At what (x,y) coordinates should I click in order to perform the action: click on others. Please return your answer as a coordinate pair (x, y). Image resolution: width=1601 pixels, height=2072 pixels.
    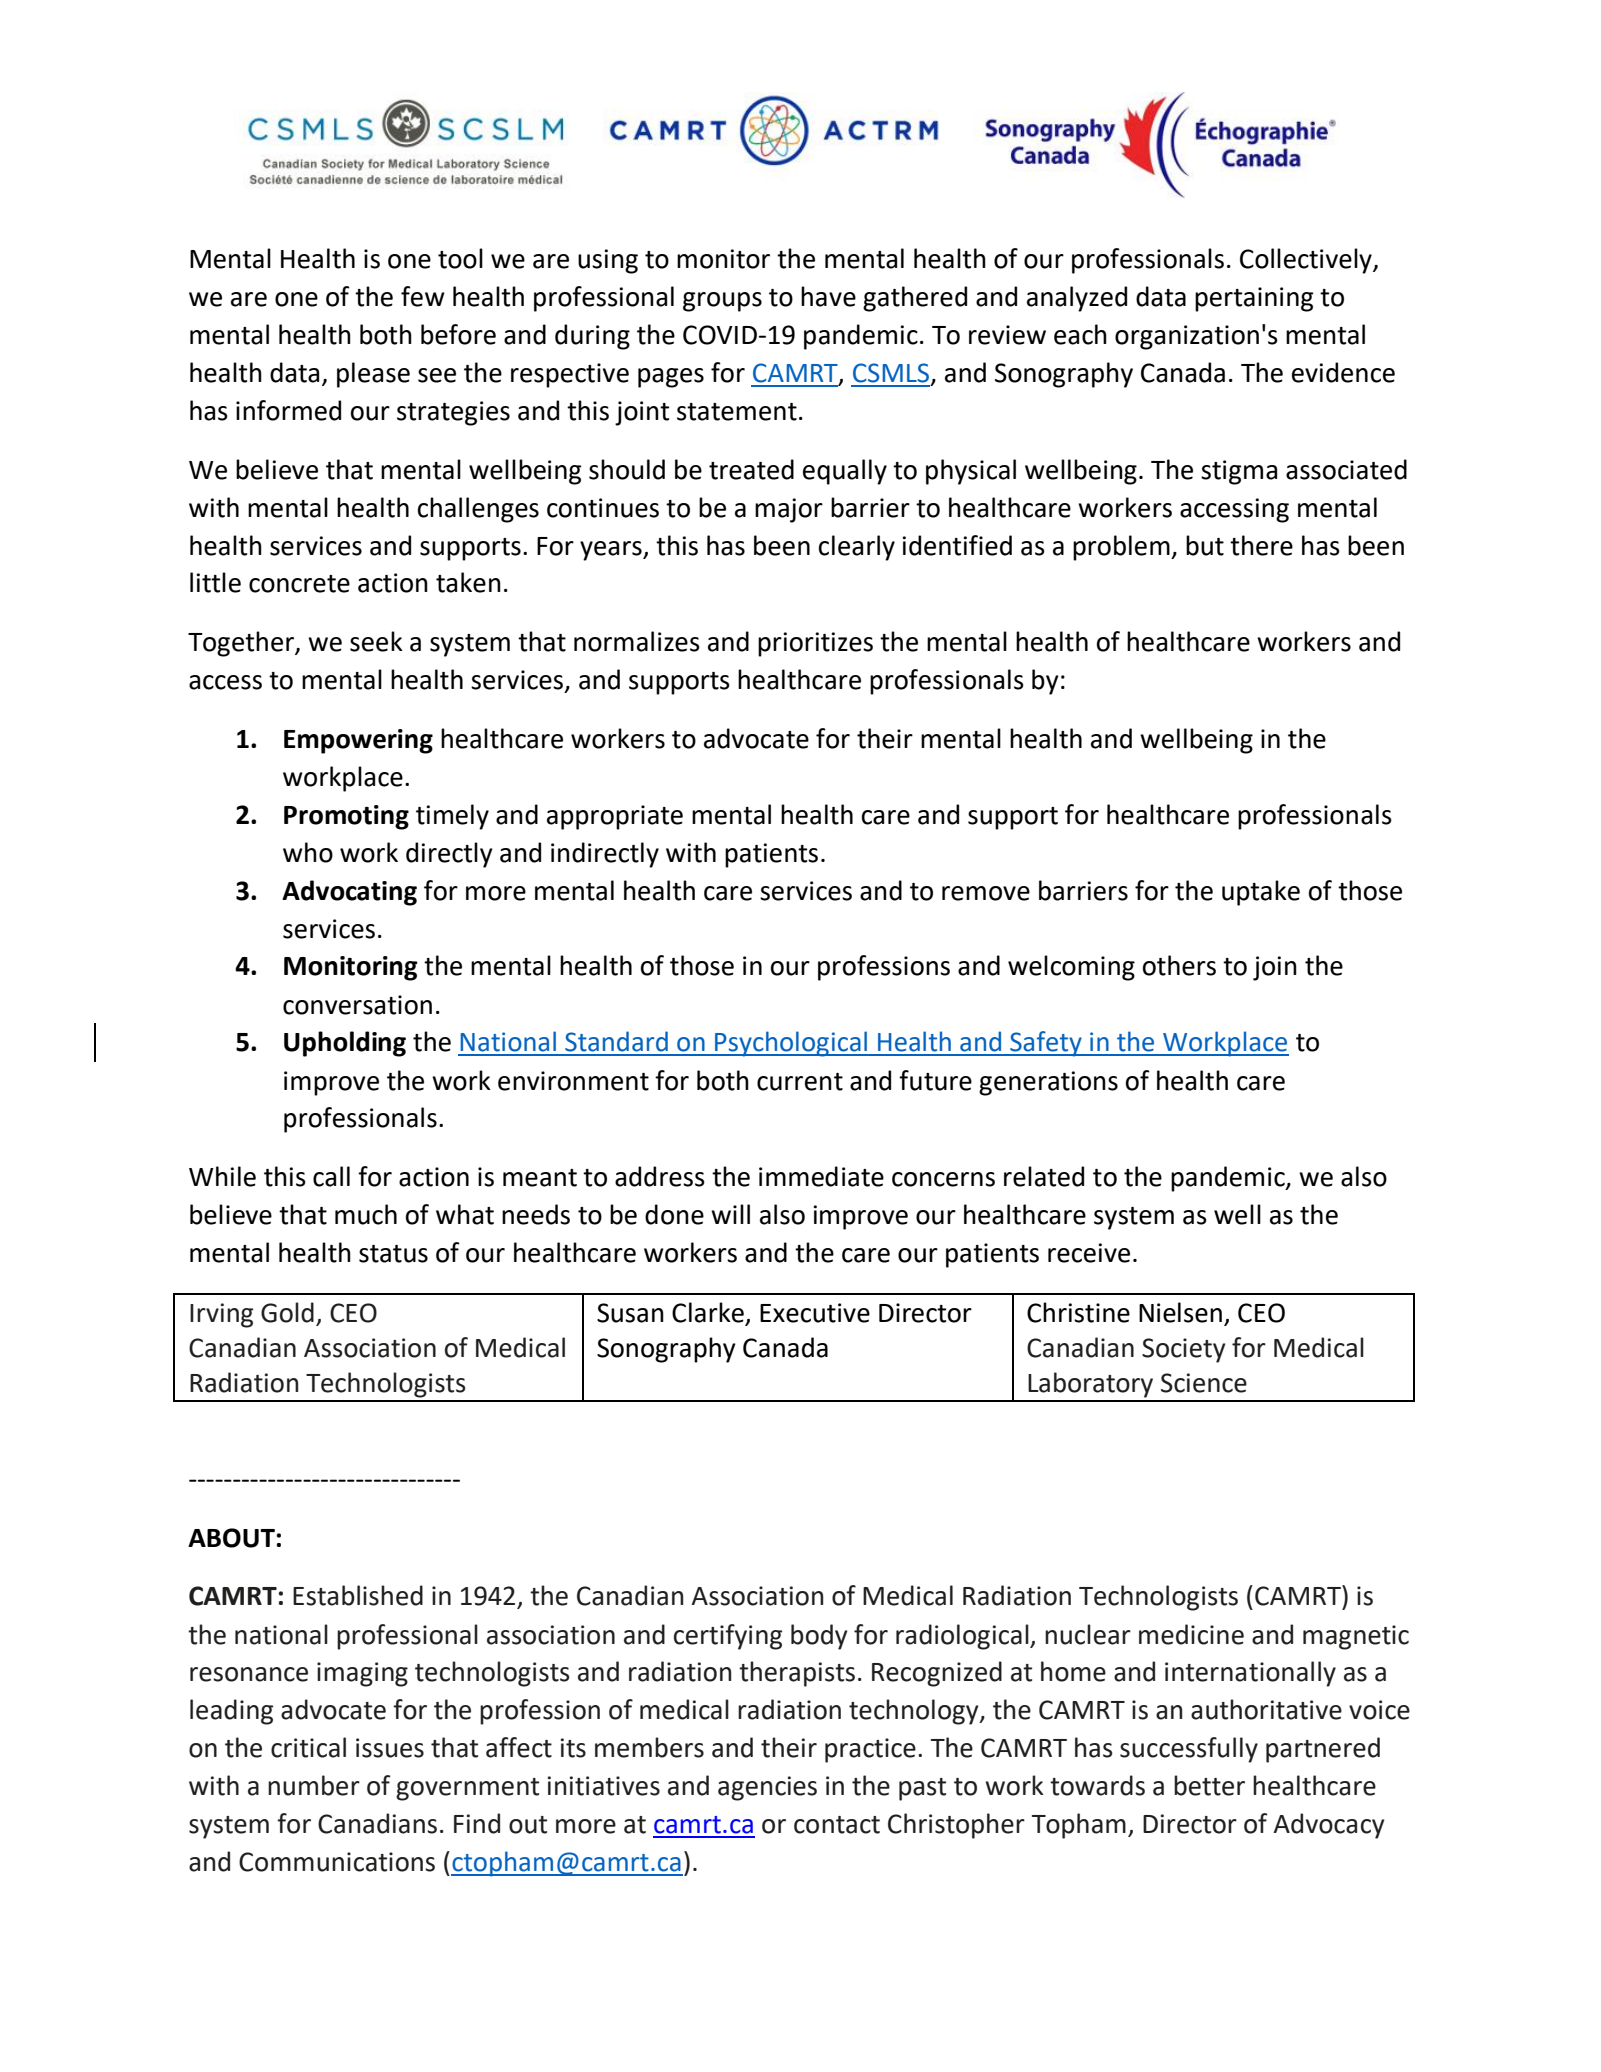
    Looking at the image, I should click on (1179, 965).
